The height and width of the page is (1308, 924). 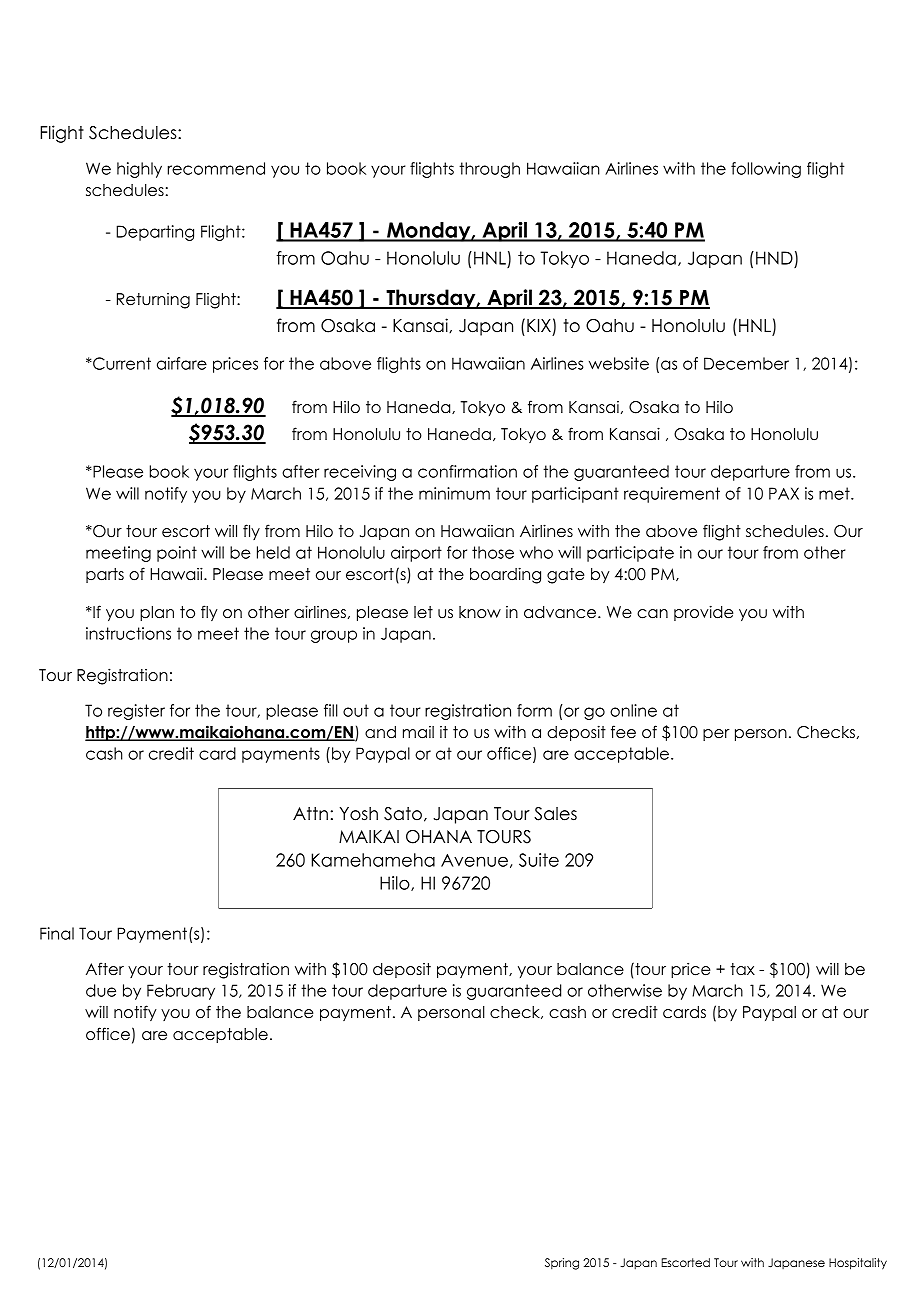 What do you see at coordinates (633, 710) in the page?
I see `online` at bounding box center [633, 710].
